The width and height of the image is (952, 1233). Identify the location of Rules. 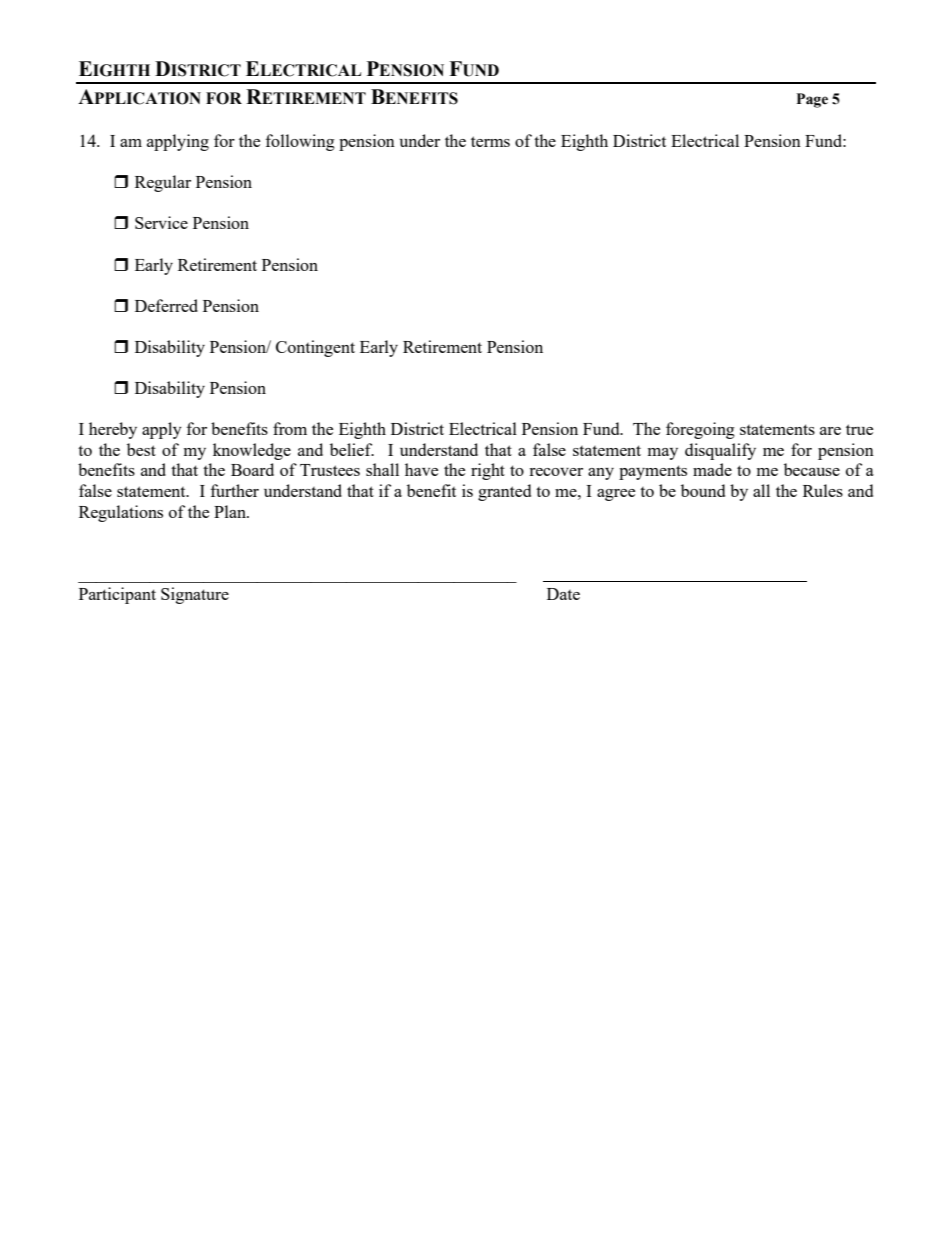
(823, 490).
